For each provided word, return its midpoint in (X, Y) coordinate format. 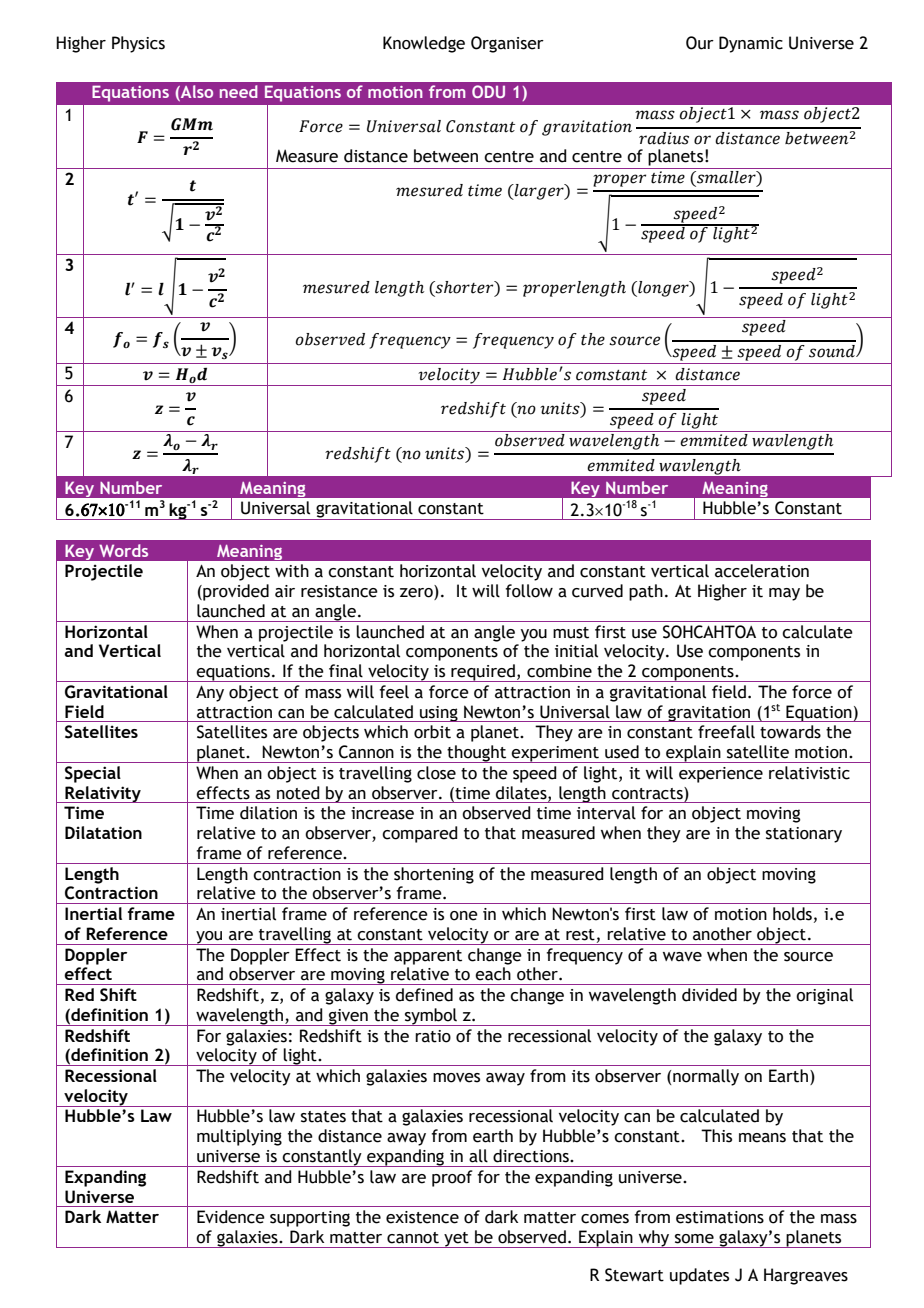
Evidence (231, 1217)
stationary (804, 835)
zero (417, 594)
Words (123, 550)
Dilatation (103, 832)
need (239, 91)
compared (420, 834)
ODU (488, 91)
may (784, 594)
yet (456, 1240)
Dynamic (751, 44)
